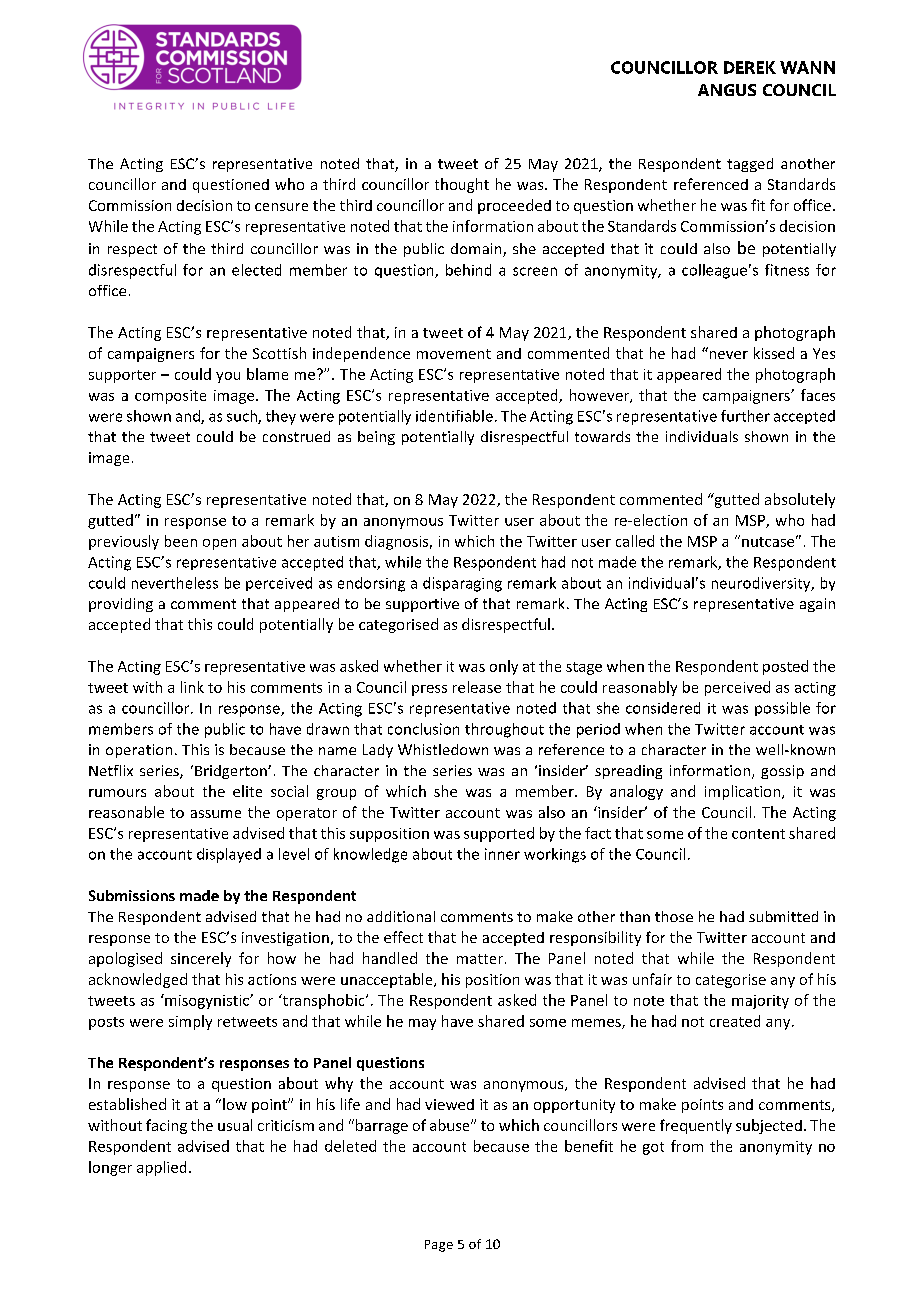  What do you see at coordinates (462, 185) in the page?
I see `thought` at bounding box center [462, 185].
